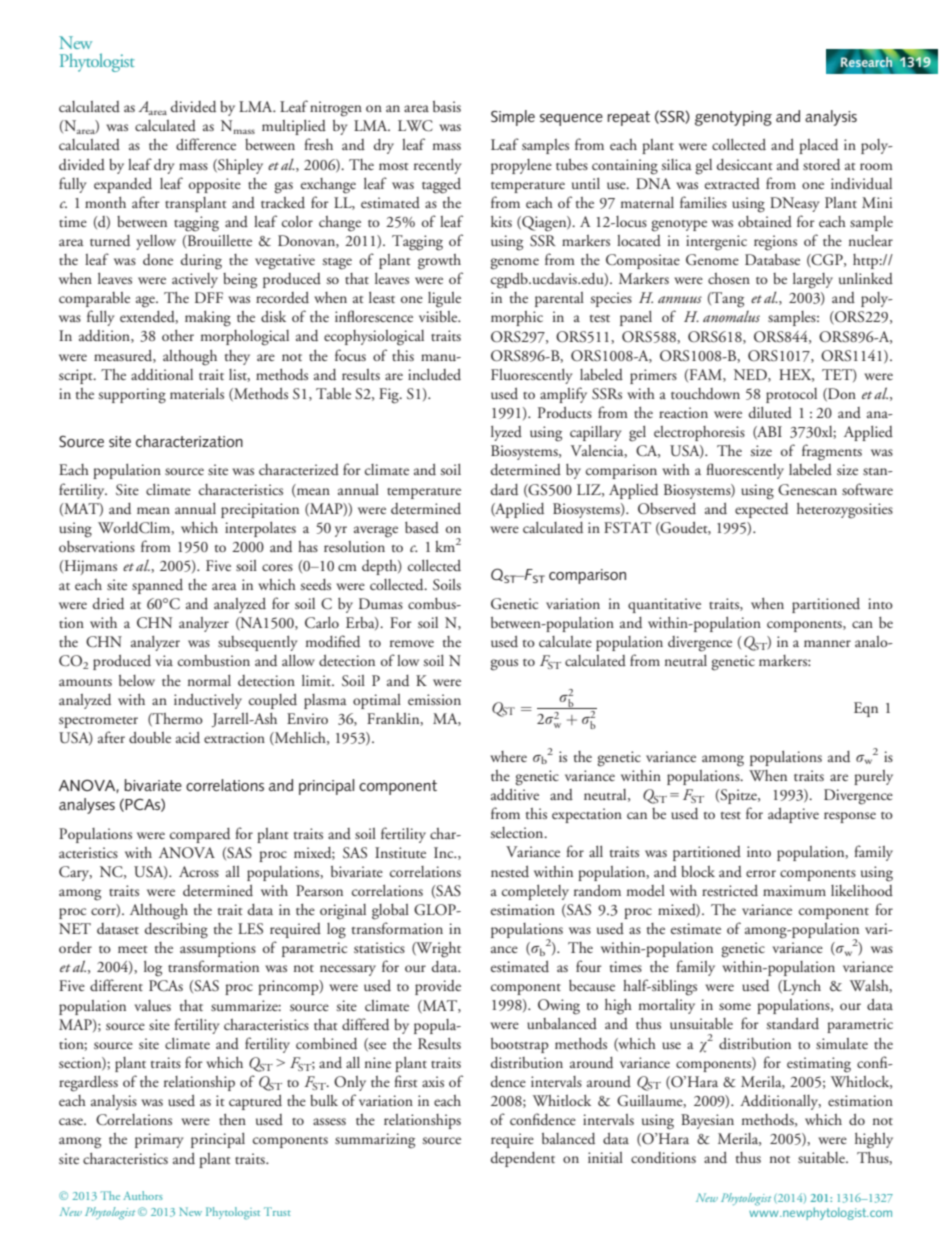 The width and height of the document is (952, 1251). Describe the element at coordinates (832, 452) in the document. I see `fragments` at that location.
